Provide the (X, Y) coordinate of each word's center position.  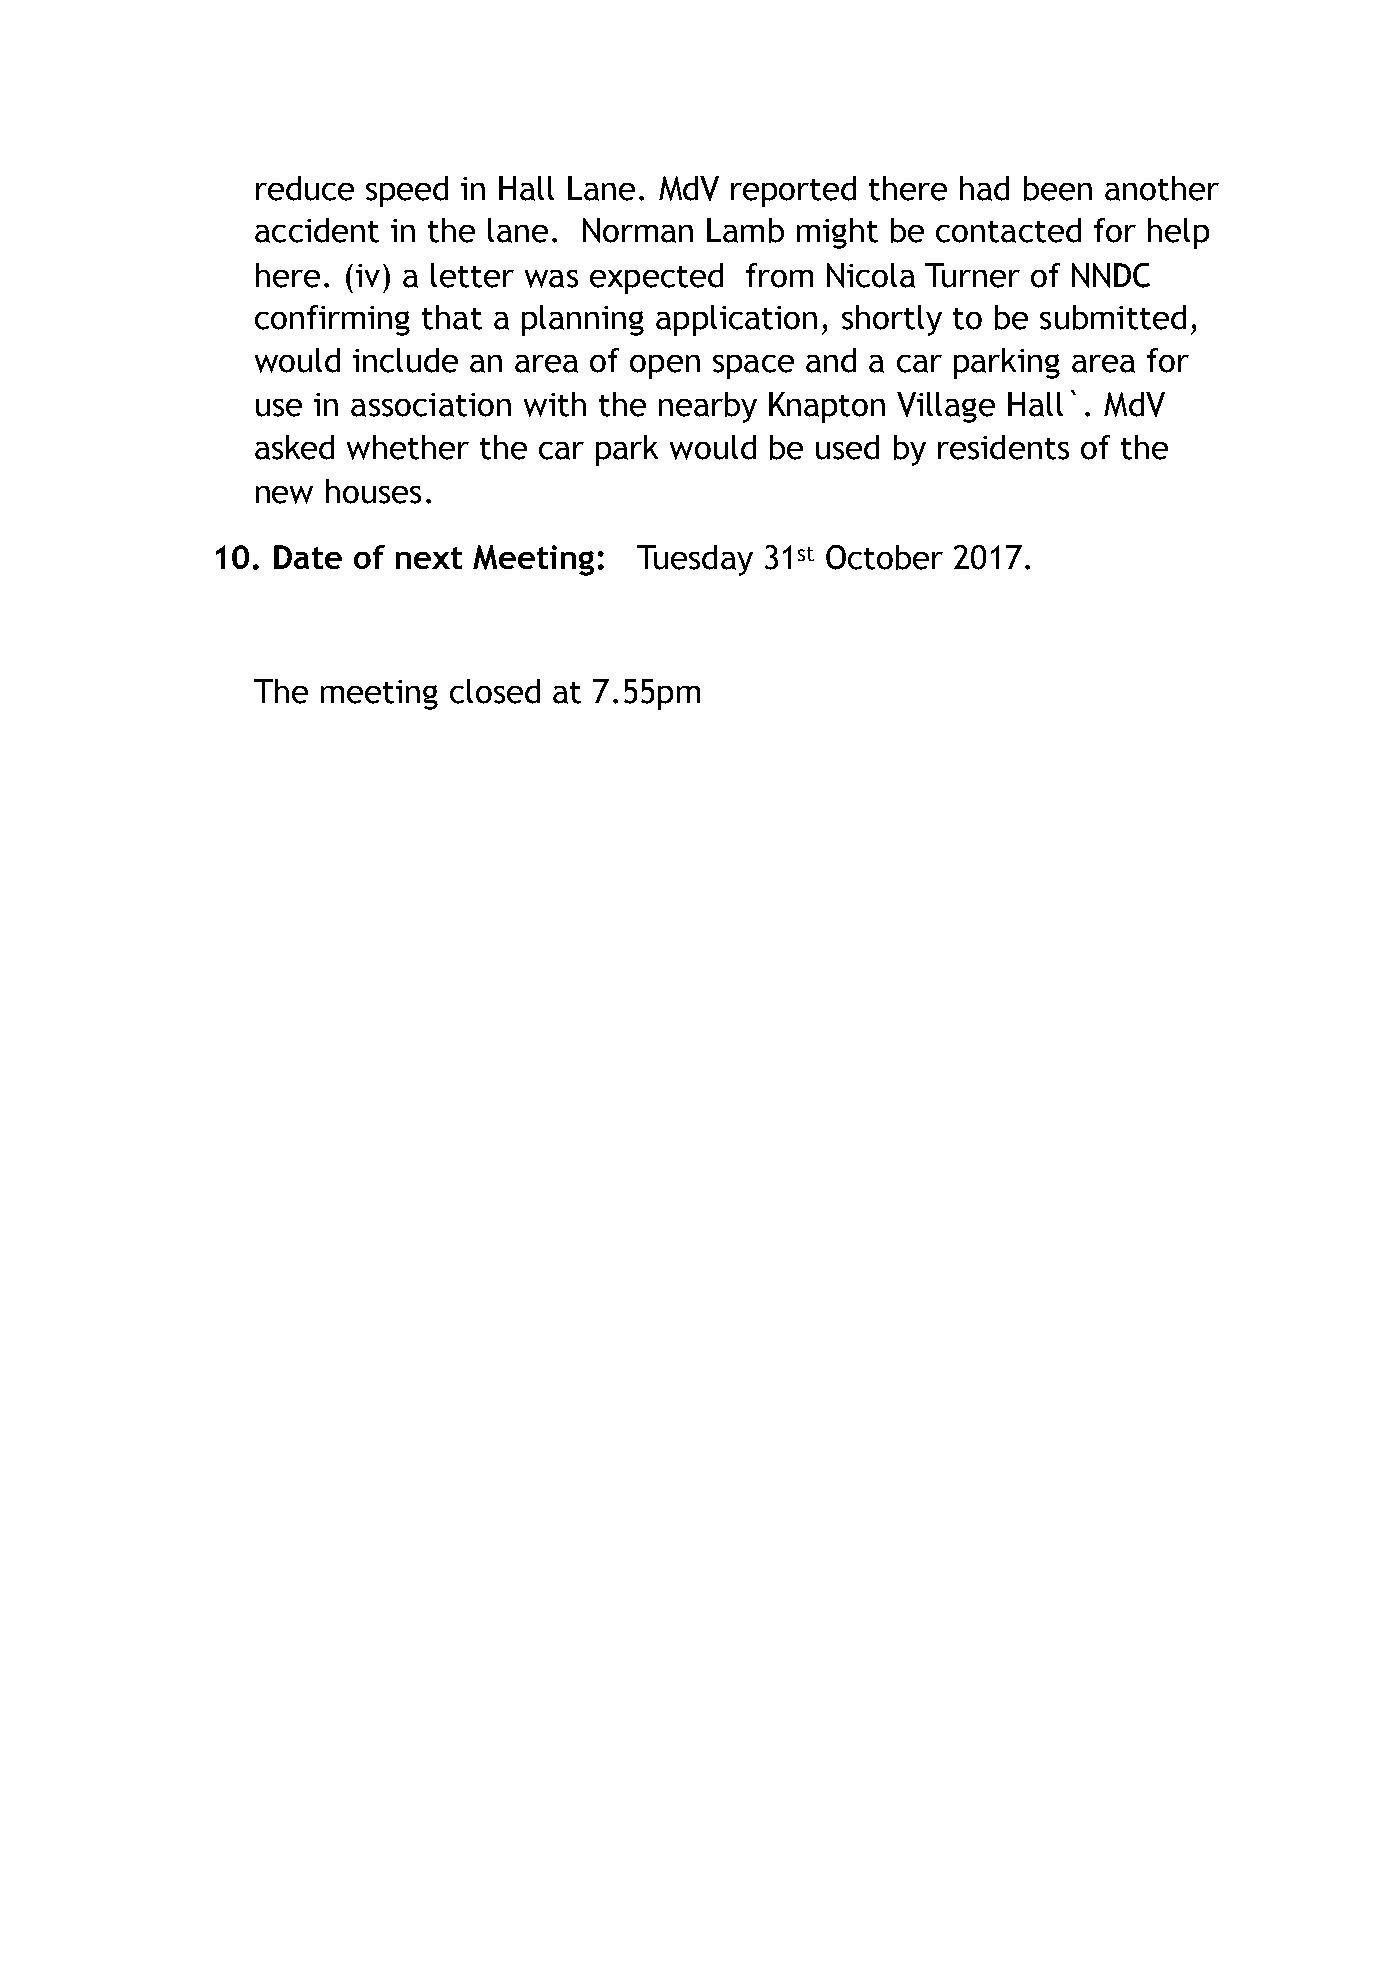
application (736, 320)
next (429, 558)
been (1058, 188)
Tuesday (695, 560)
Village (946, 407)
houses (373, 491)
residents (1003, 447)
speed (407, 191)
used (847, 447)
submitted (1113, 317)
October (884, 557)
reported (793, 191)
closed (495, 691)
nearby (708, 407)
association (431, 405)
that (452, 317)
